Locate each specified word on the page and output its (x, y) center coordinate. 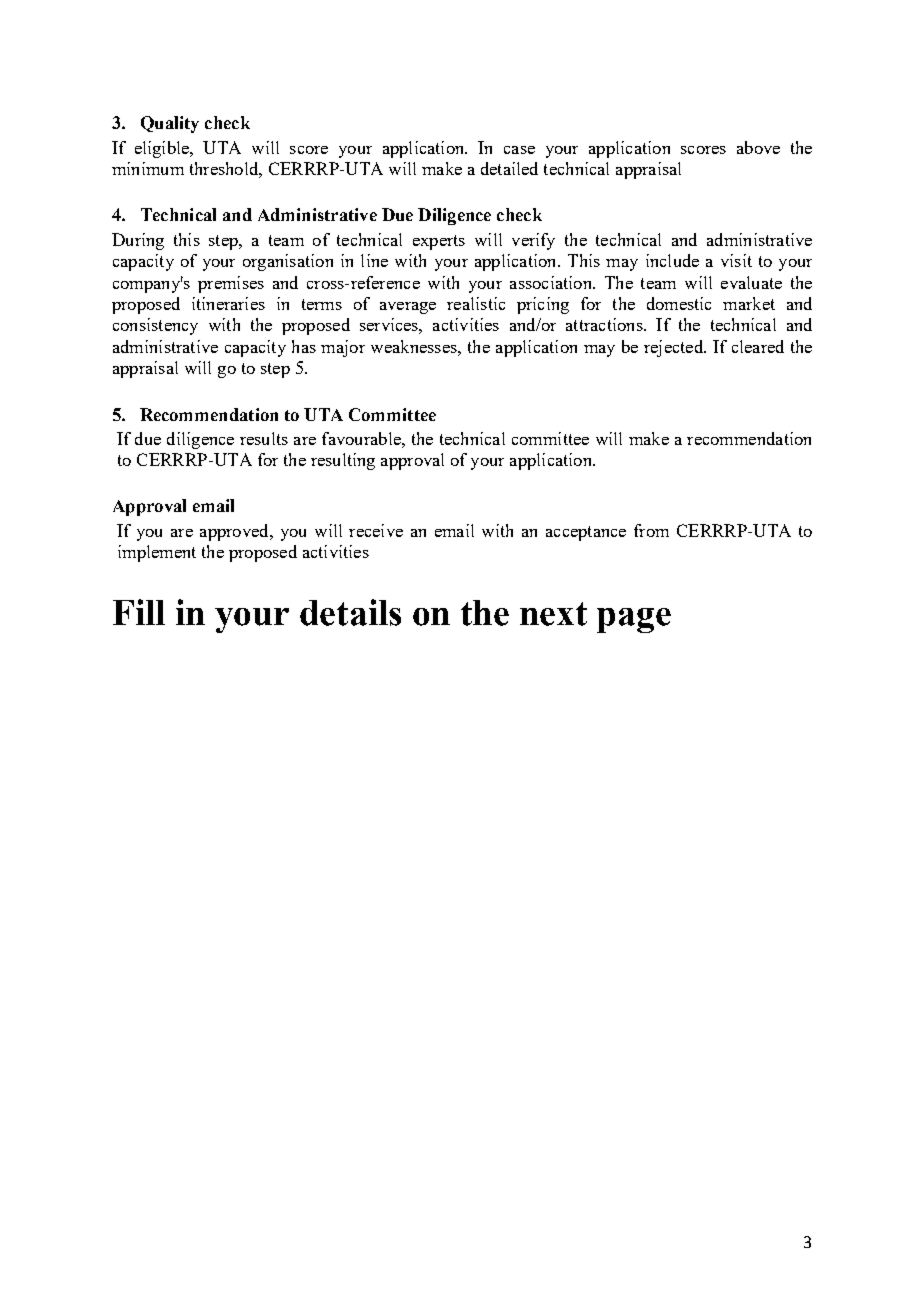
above (758, 147)
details (350, 612)
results (264, 438)
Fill (139, 612)
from (651, 530)
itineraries (228, 303)
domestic (679, 303)
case (519, 150)
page (634, 620)
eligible (163, 149)
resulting (343, 461)
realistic (476, 303)
